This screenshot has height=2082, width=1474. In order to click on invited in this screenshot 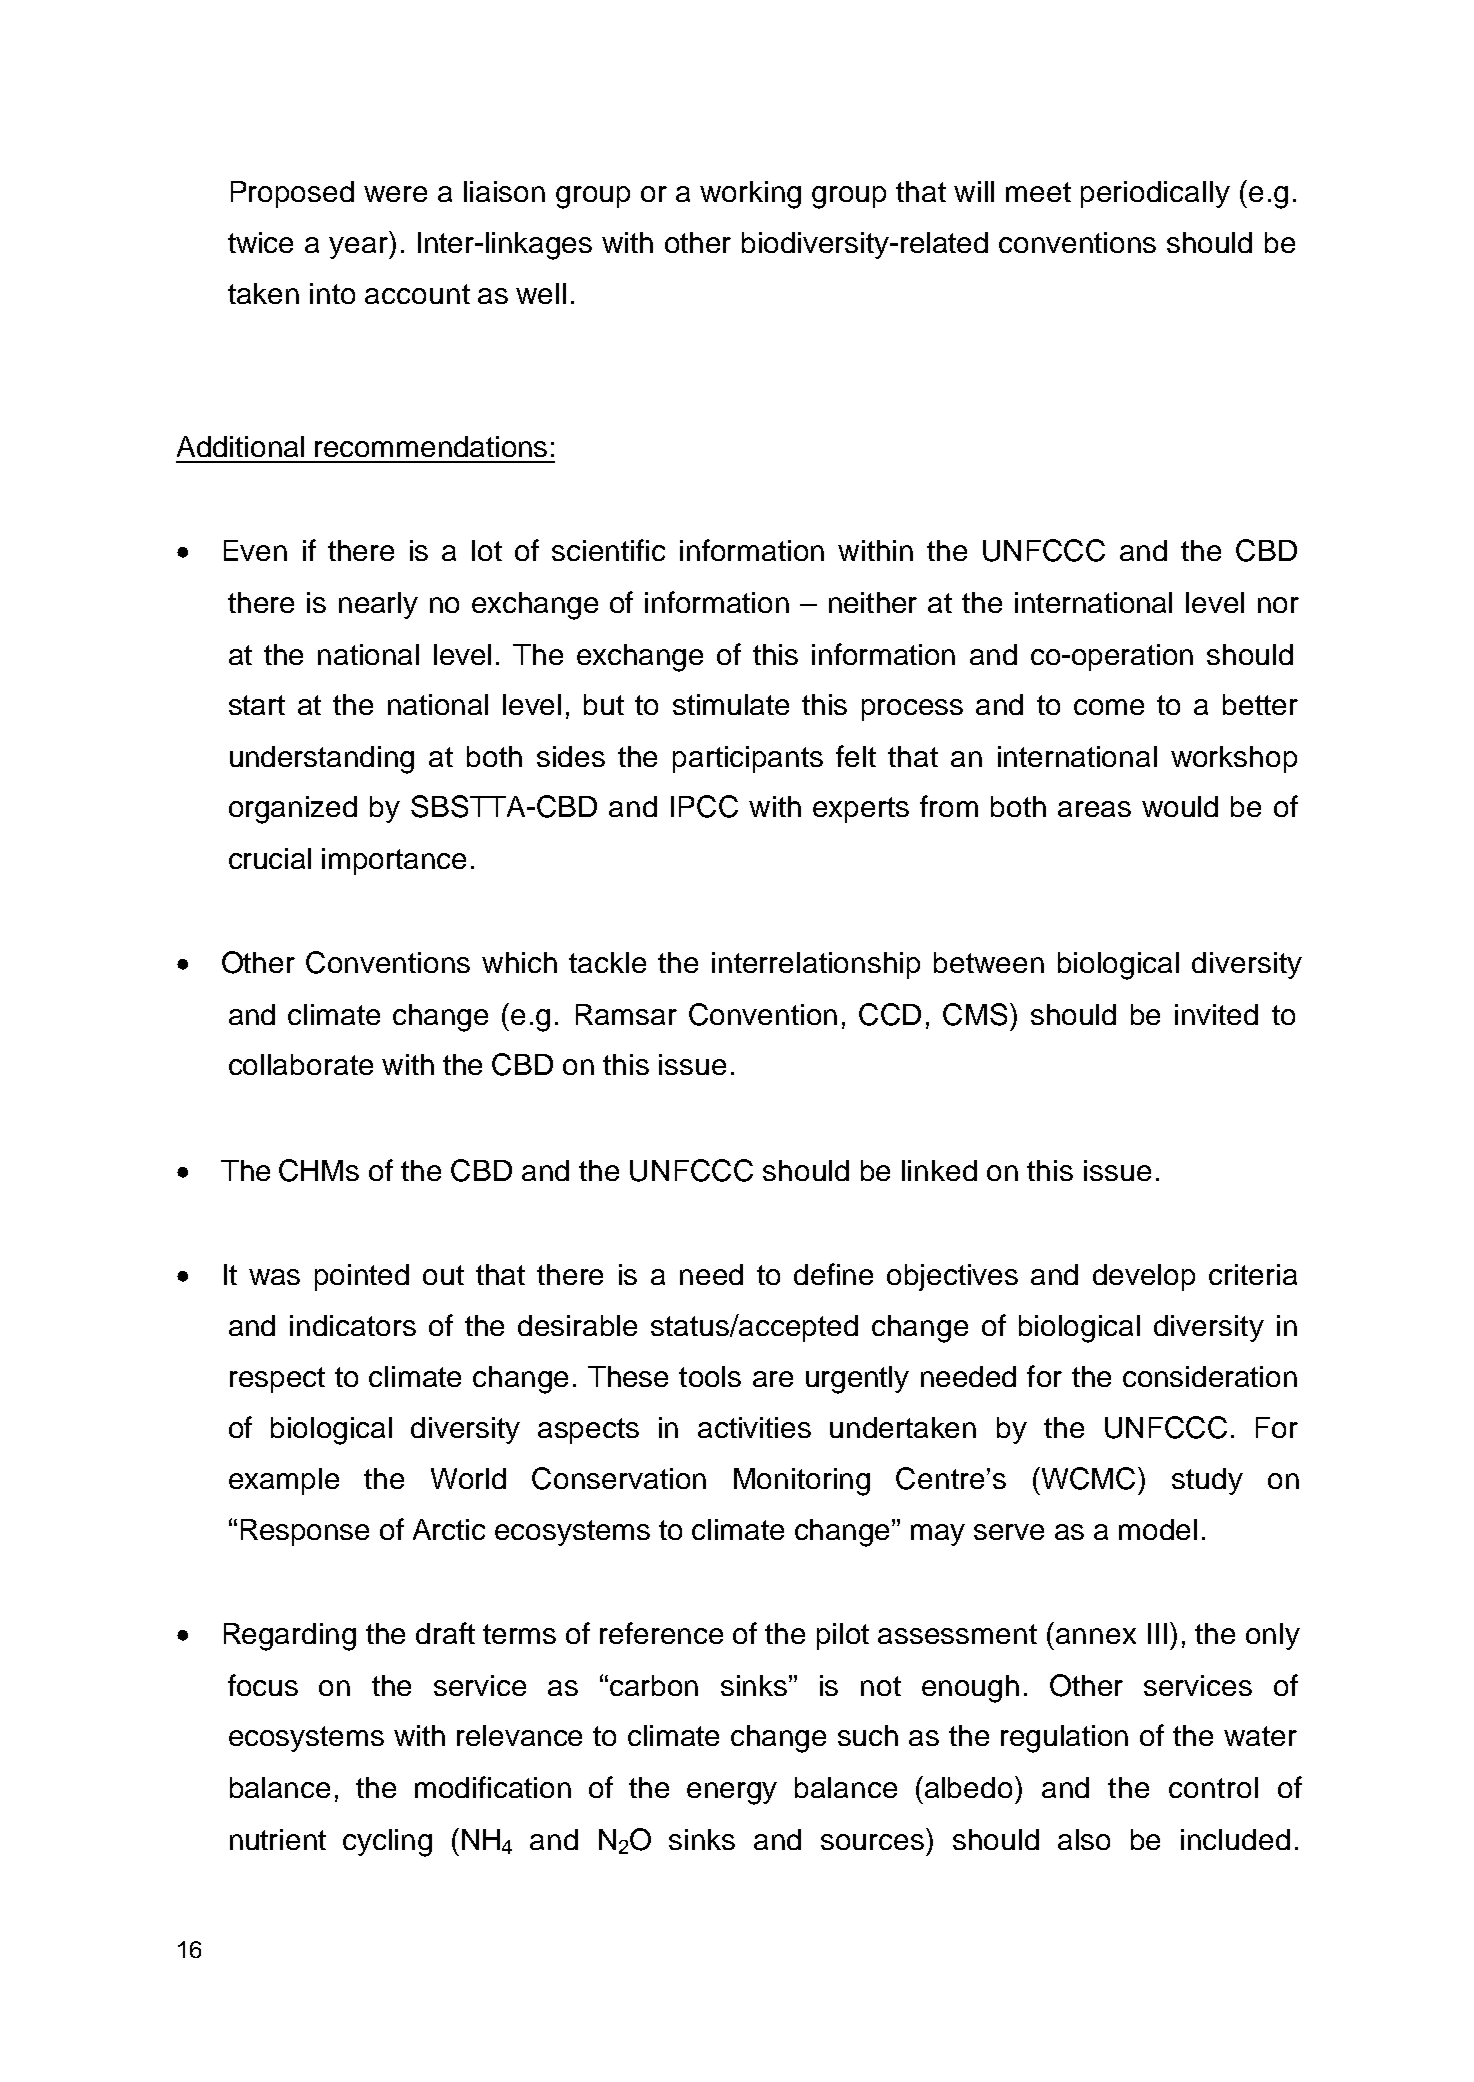, I will do `click(1216, 1014)`.
